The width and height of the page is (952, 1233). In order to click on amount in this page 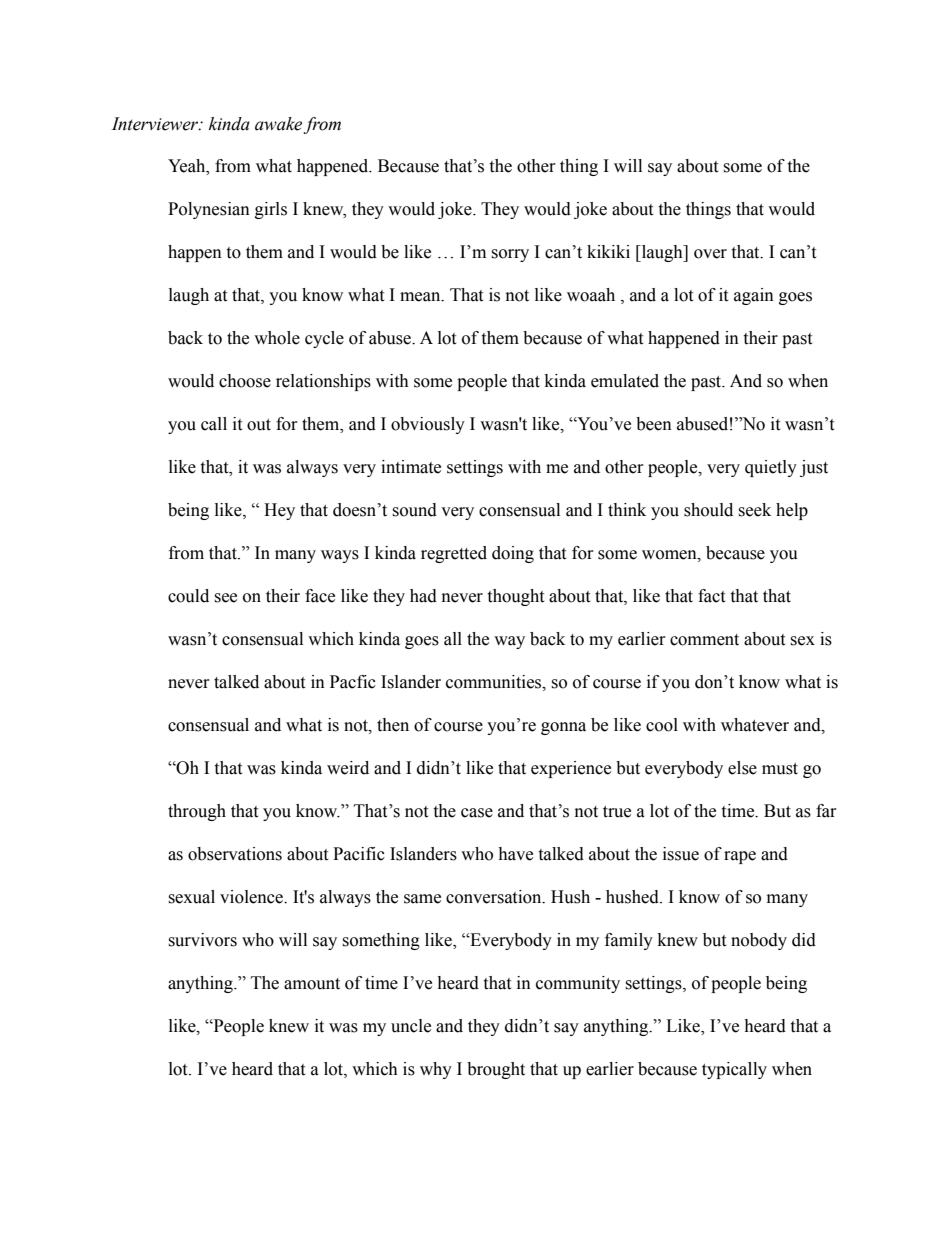, I will do `click(312, 984)`.
